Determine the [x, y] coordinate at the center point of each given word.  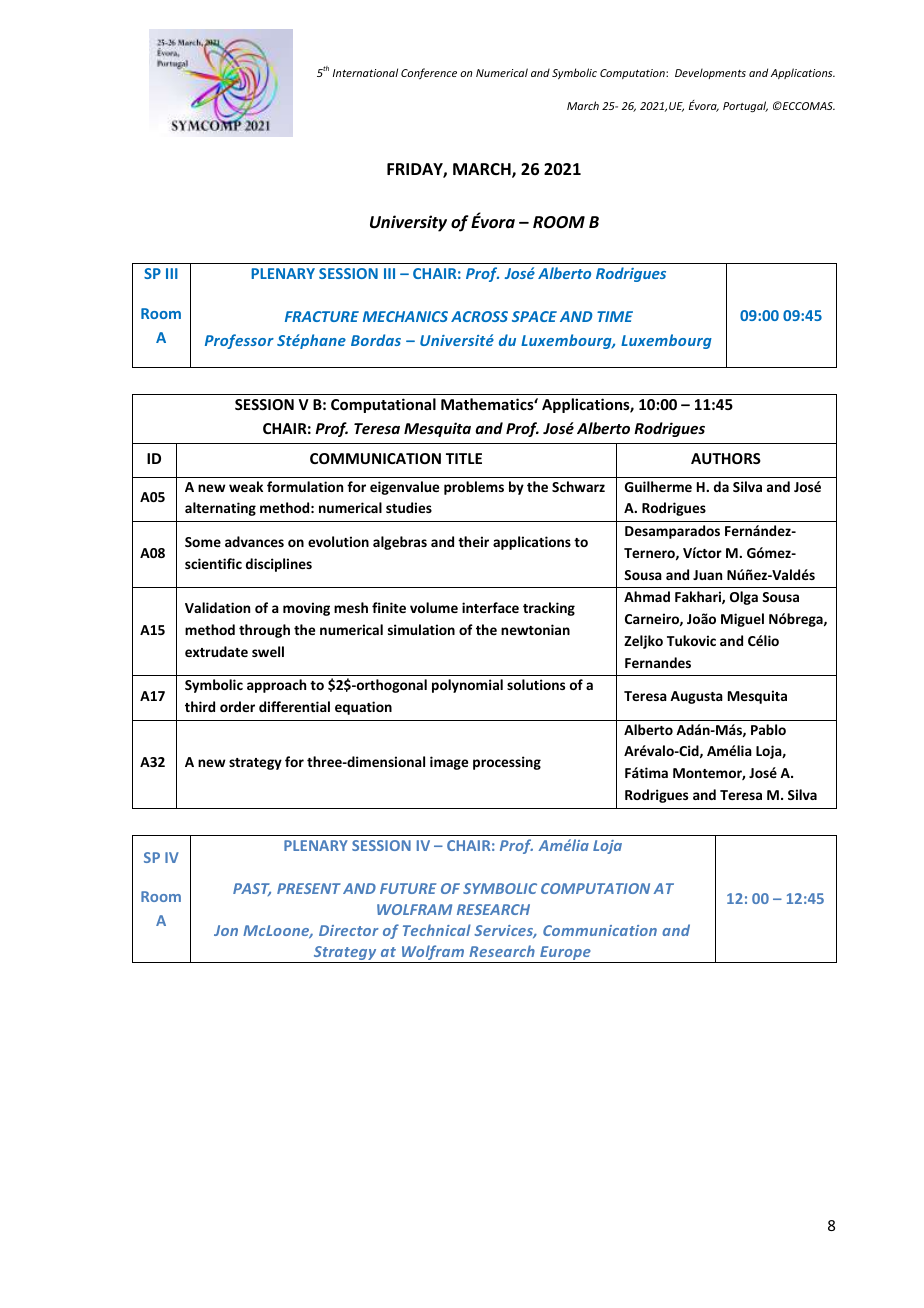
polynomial [467, 686]
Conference [429, 73]
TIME [615, 316]
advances [254, 541]
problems [474, 488]
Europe [565, 954]
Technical [437, 930]
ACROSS [479, 316]
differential [294, 706]
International [365, 72]
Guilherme [658, 486]
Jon [226, 930]
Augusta [696, 697]
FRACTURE [322, 316]
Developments [710, 73]
